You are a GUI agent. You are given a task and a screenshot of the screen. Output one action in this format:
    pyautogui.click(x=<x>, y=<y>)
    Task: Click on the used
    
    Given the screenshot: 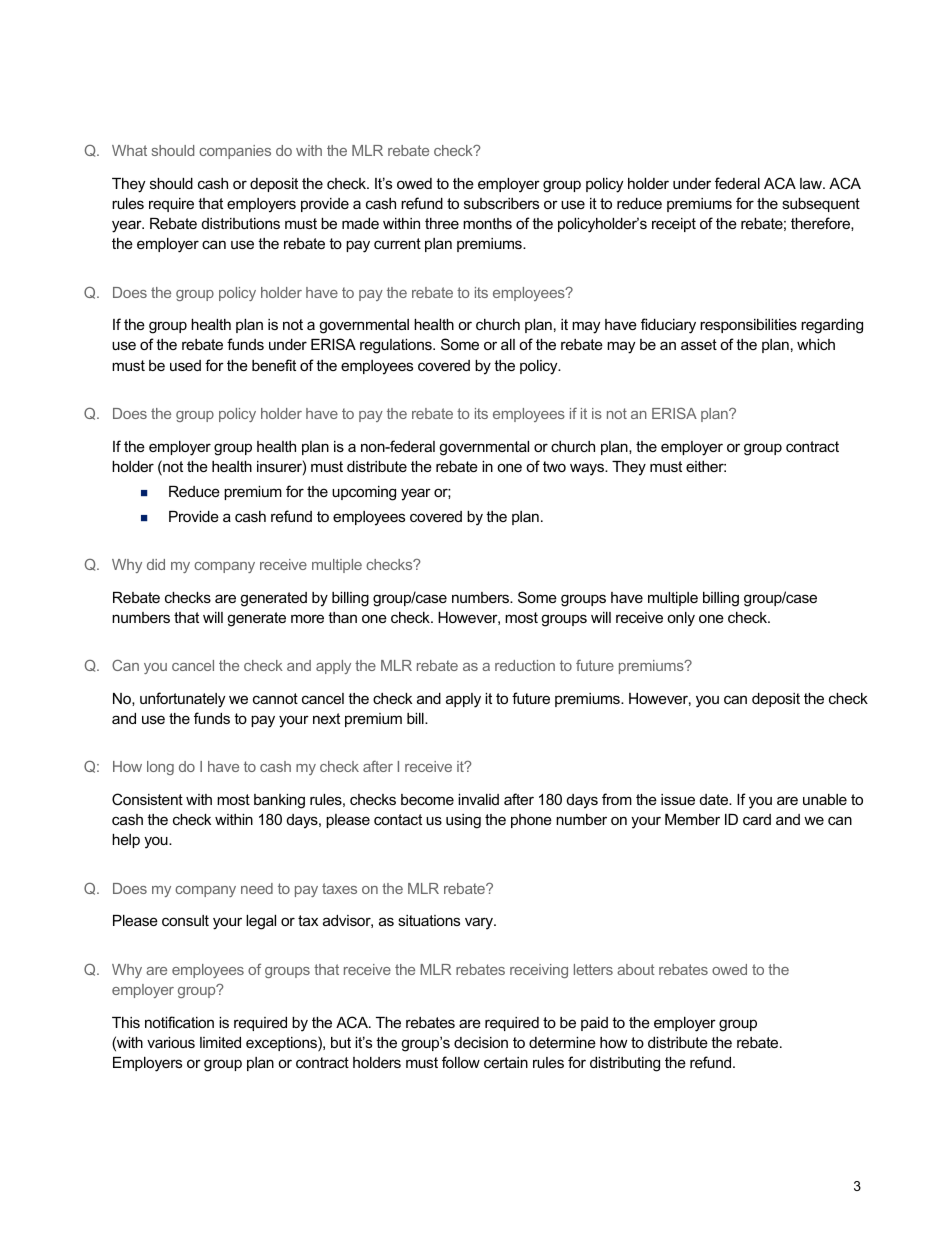 What is the action you would take?
    pyautogui.click(x=185, y=365)
